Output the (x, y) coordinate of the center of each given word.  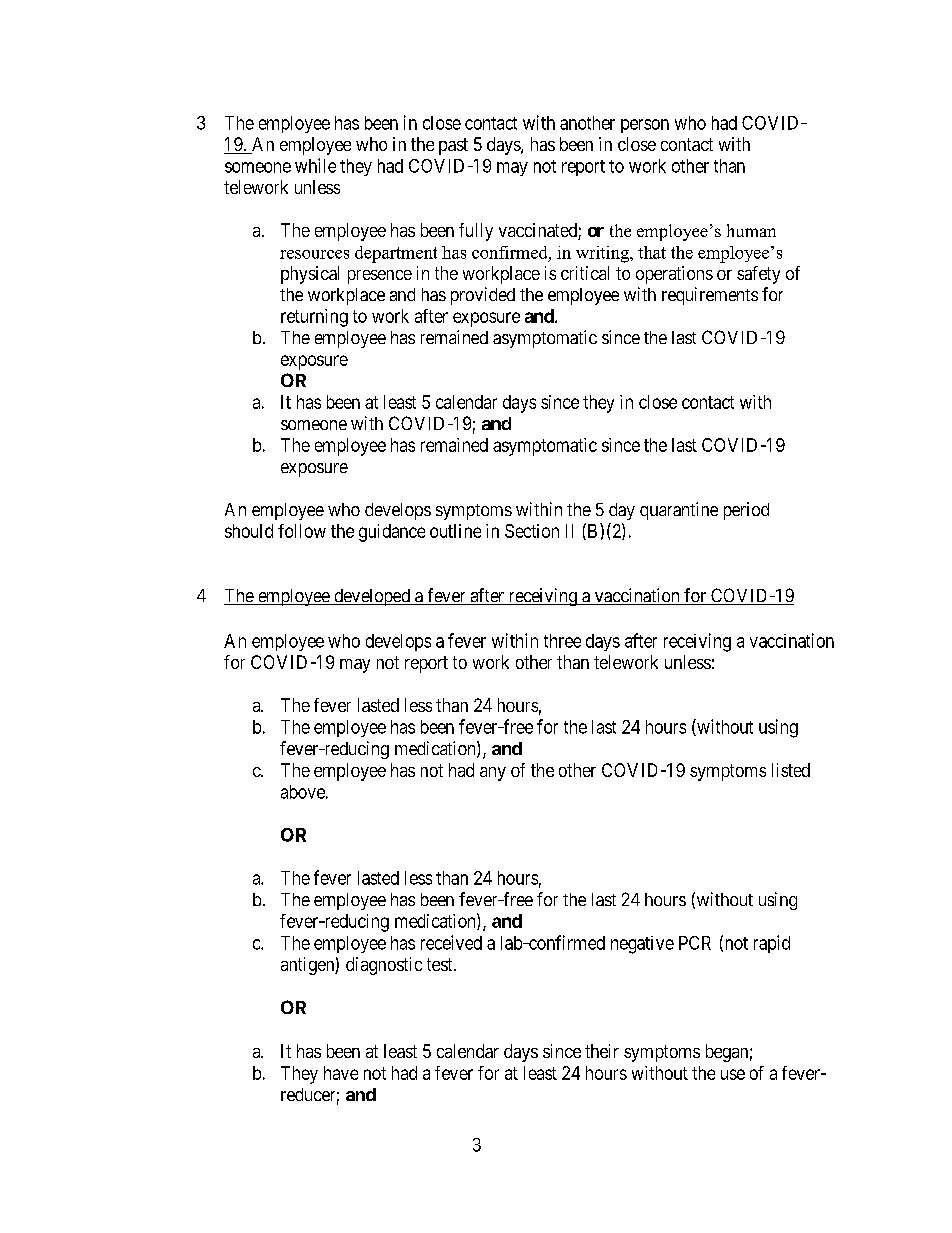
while (315, 165)
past (453, 146)
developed (372, 597)
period (746, 511)
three (562, 641)
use (733, 1074)
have (341, 1073)
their (602, 1051)
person (645, 126)
